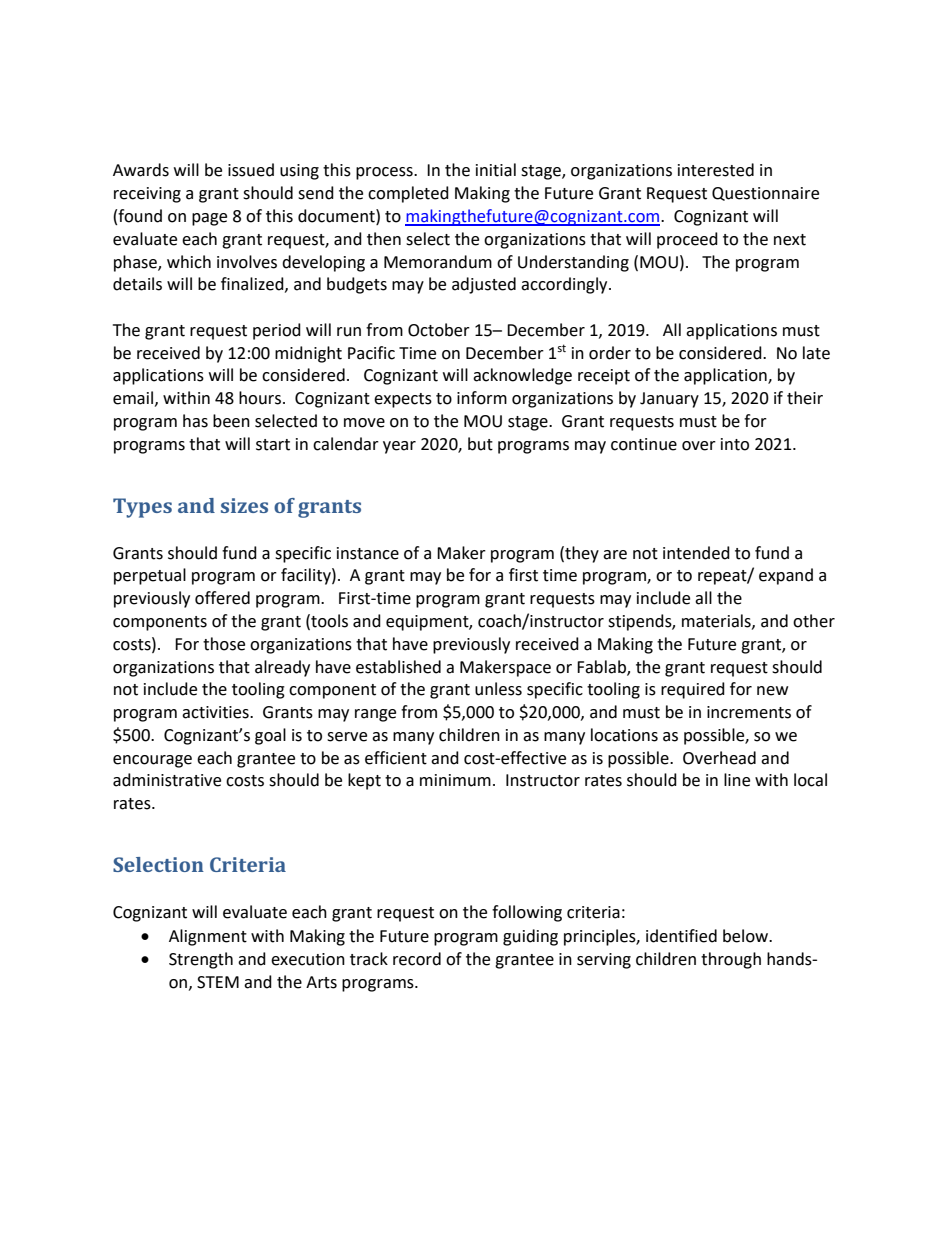 This screenshot has height=1233, width=952. What do you see at coordinates (749, 712) in the screenshot?
I see `increments` at bounding box center [749, 712].
